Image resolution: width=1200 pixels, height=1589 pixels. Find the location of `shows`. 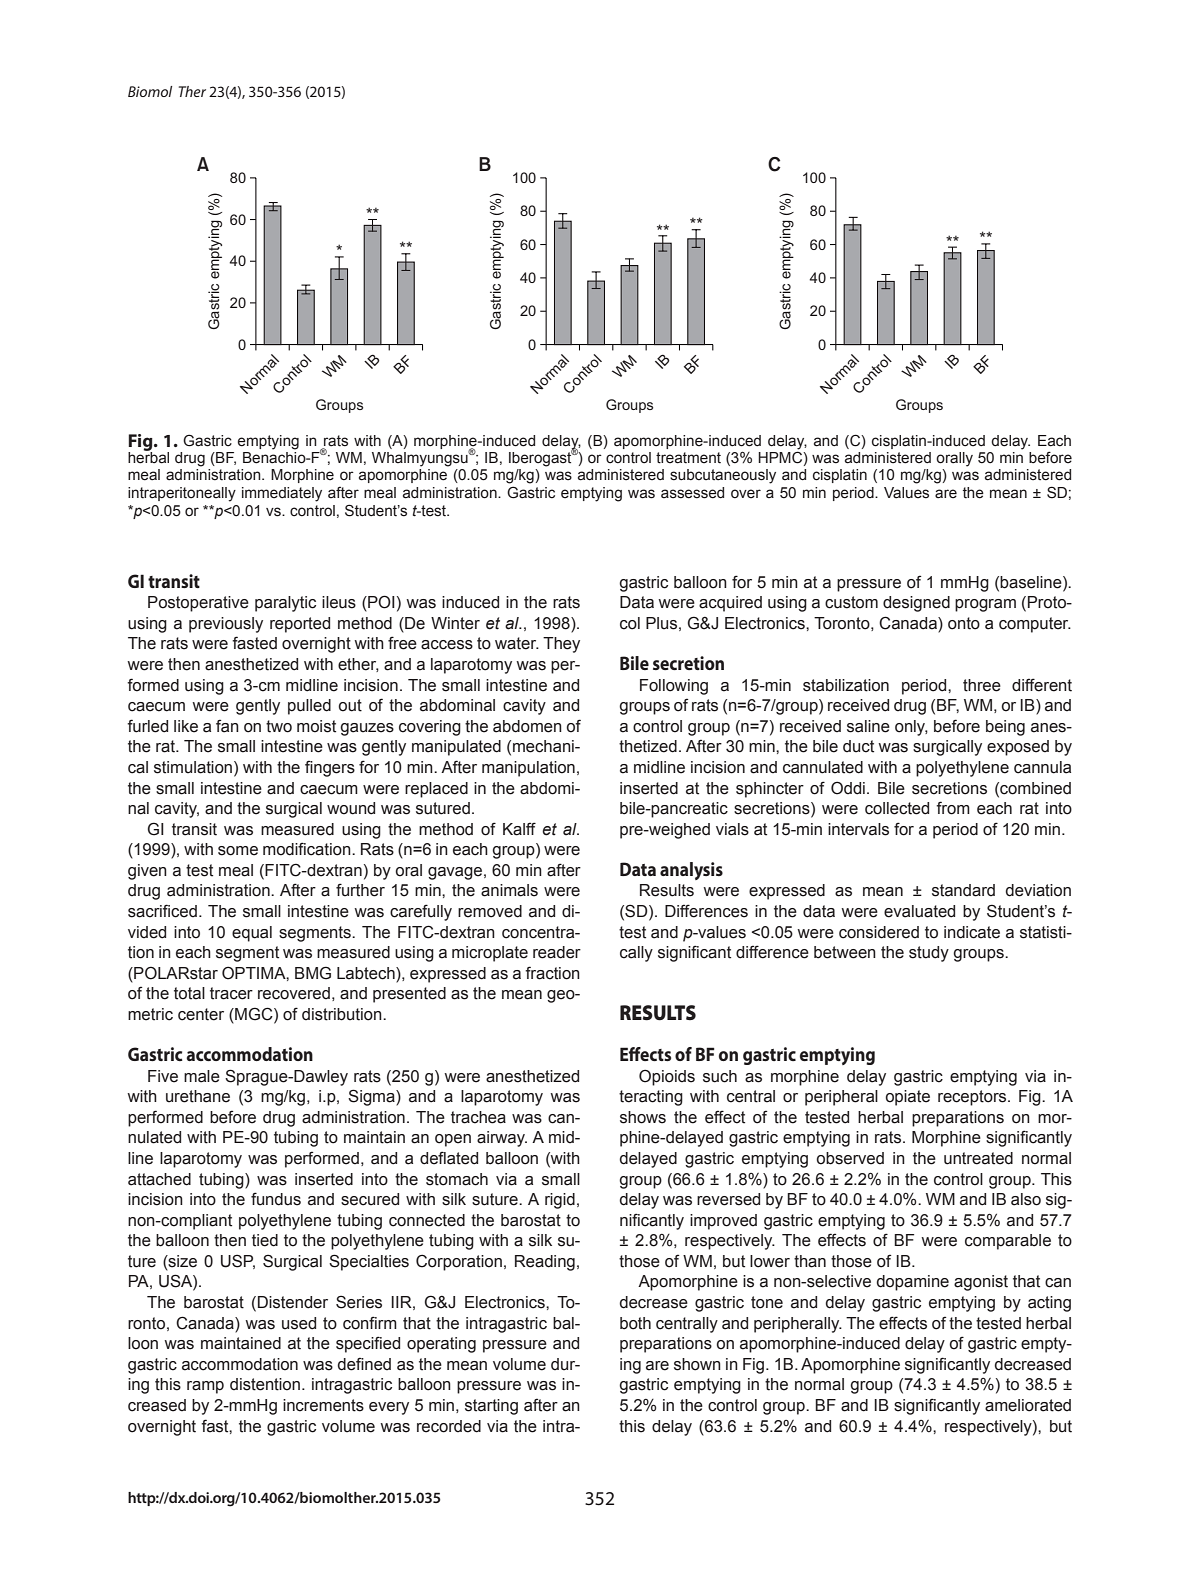

shows is located at coordinates (643, 1117).
